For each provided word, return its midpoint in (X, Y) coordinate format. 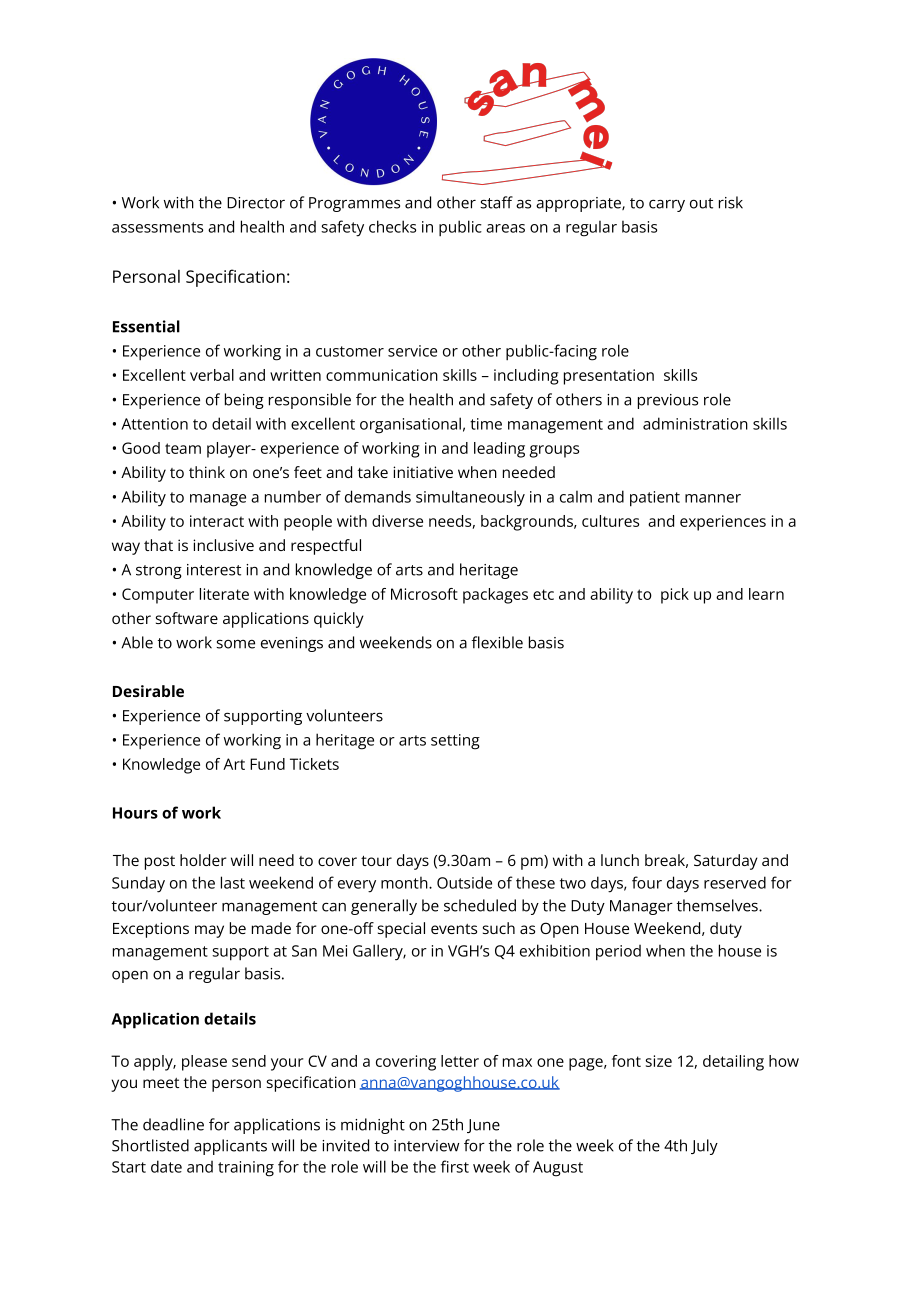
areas (505, 228)
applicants (230, 1147)
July (704, 1147)
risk (731, 202)
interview (426, 1146)
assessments (157, 227)
